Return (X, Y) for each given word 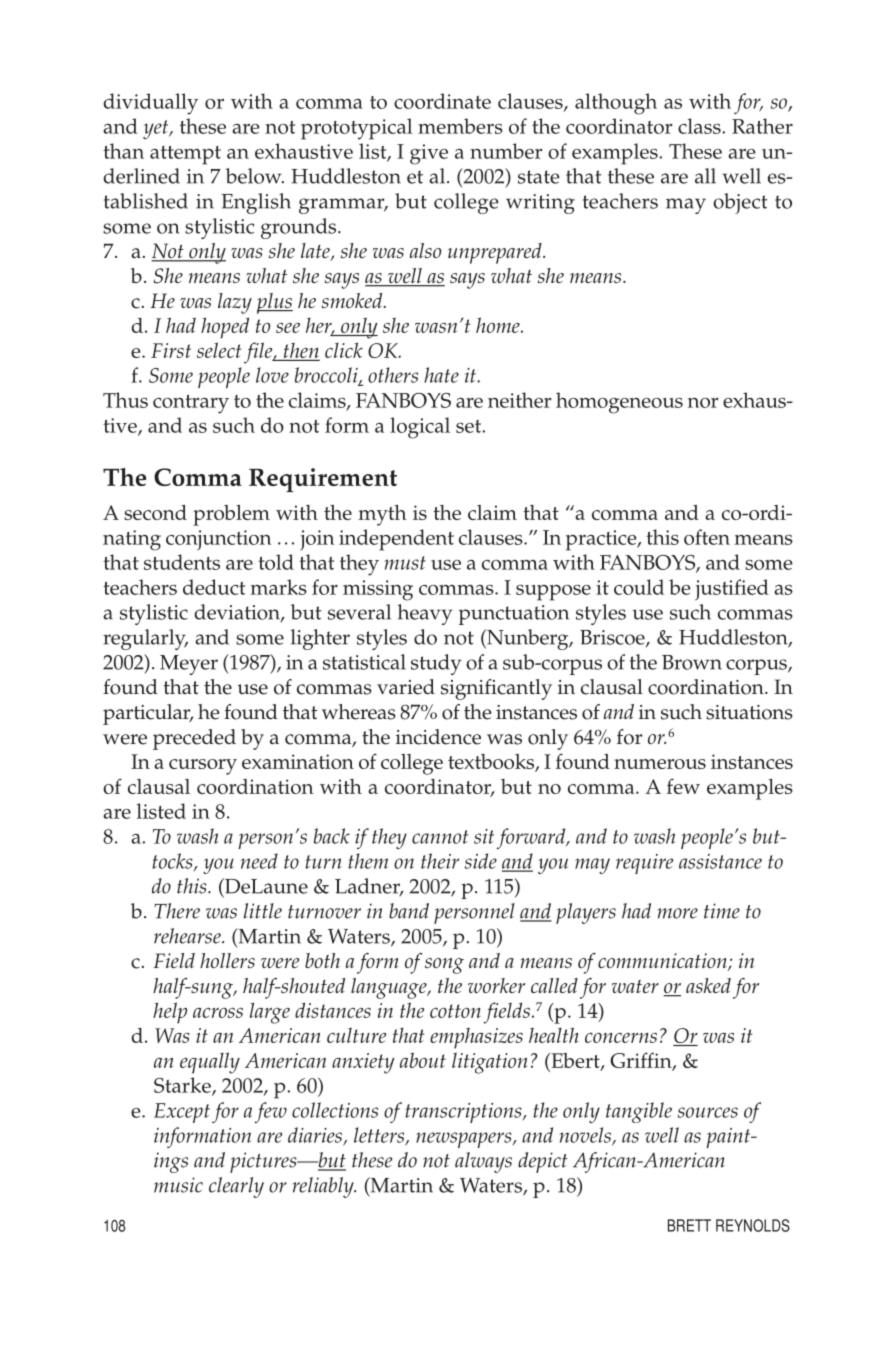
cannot (440, 837)
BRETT (689, 1225)
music (178, 1185)
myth (382, 515)
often (707, 537)
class (700, 126)
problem (231, 515)
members (460, 126)
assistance (720, 861)
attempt (185, 155)
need (259, 861)
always (483, 1162)
